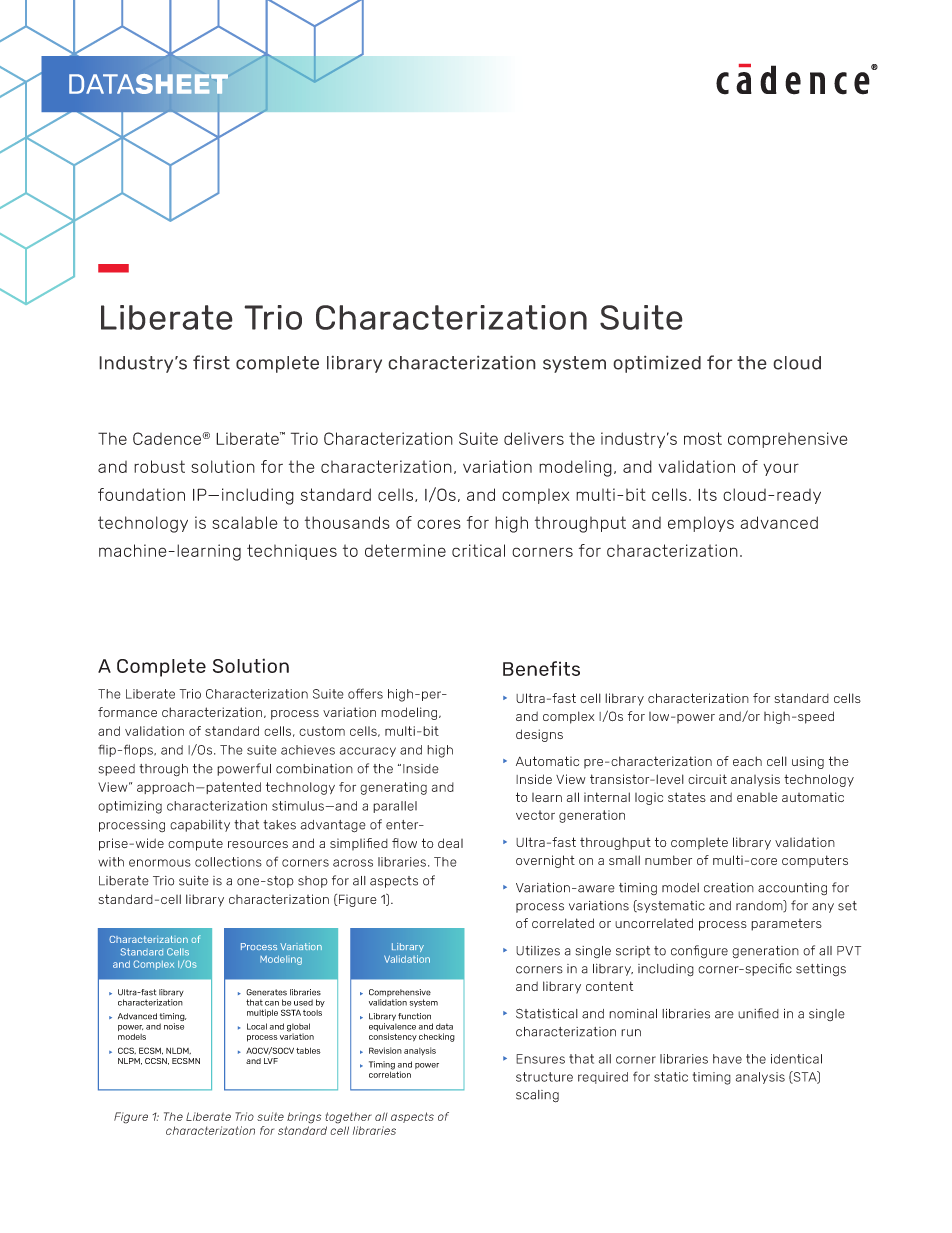  I want to click on each, so click(747, 761).
